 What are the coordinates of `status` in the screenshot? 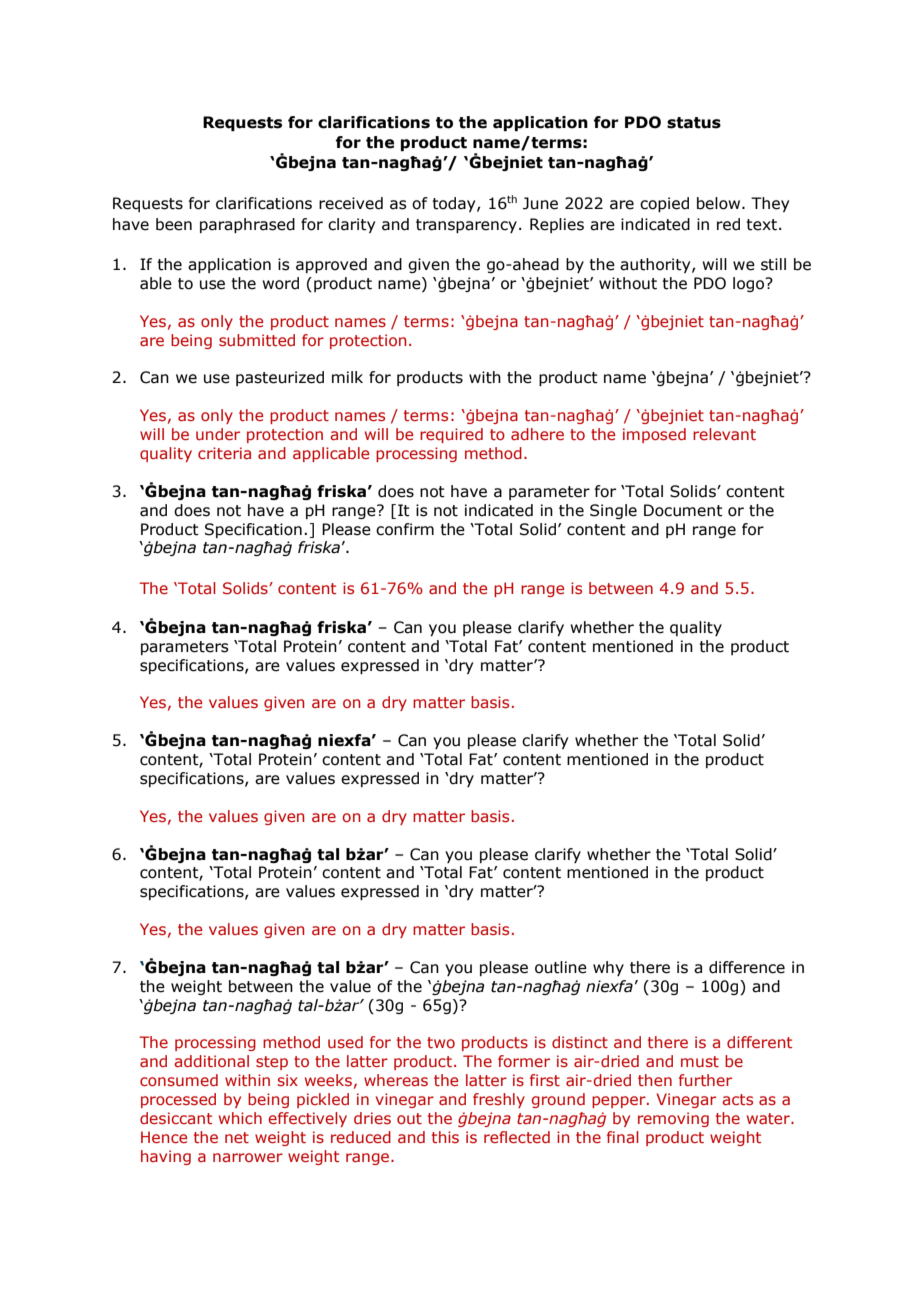 It's located at (694, 123).
